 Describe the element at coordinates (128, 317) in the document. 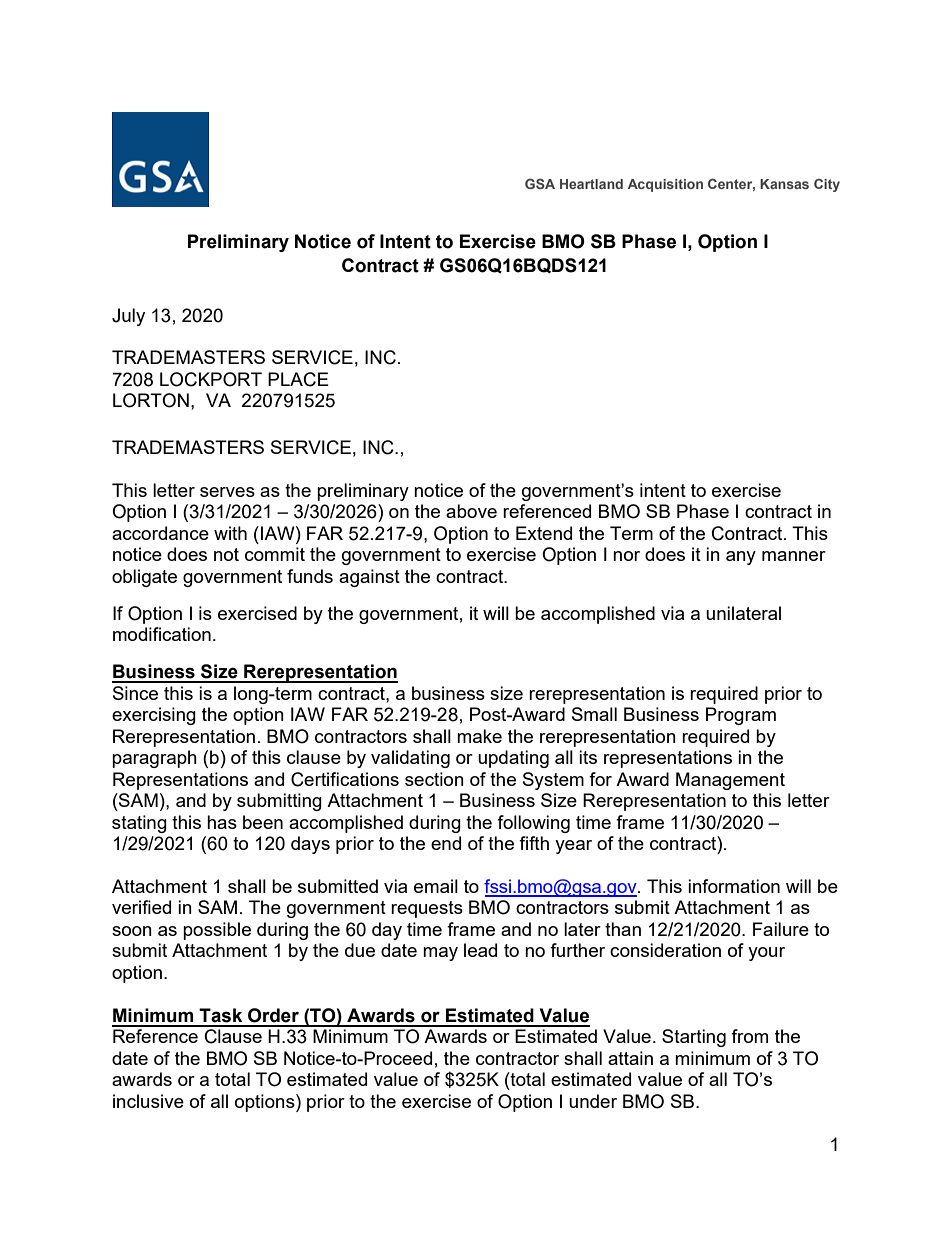

I see `July` at that location.
